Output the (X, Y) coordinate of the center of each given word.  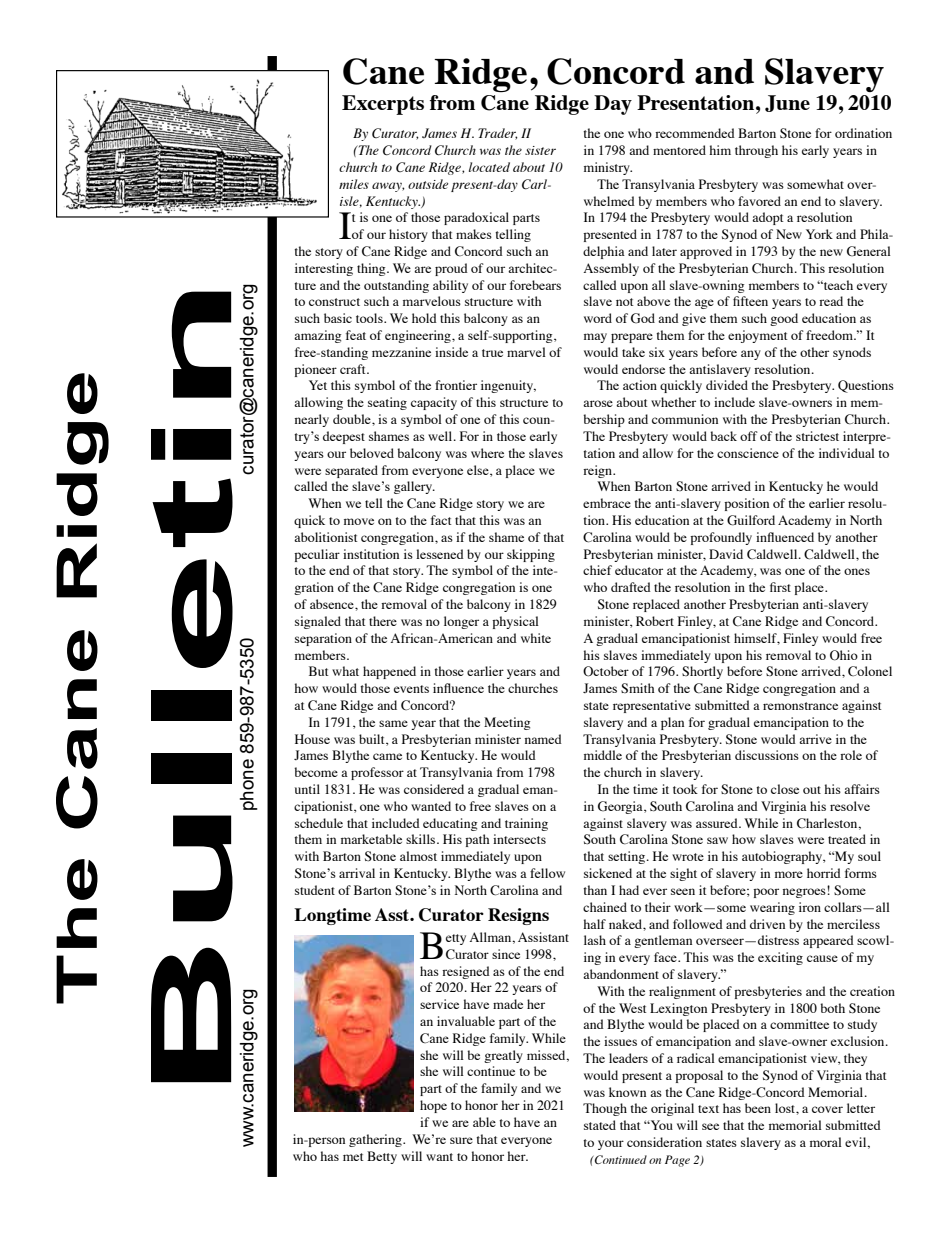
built (373, 740)
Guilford (751, 520)
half (594, 924)
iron (810, 907)
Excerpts (383, 105)
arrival (357, 873)
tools (370, 318)
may (595, 338)
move (359, 521)
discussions (767, 755)
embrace (607, 503)
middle (603, 755)
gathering (376, 1140)
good (784, 319)
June (787, 103)
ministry (608, 168)
